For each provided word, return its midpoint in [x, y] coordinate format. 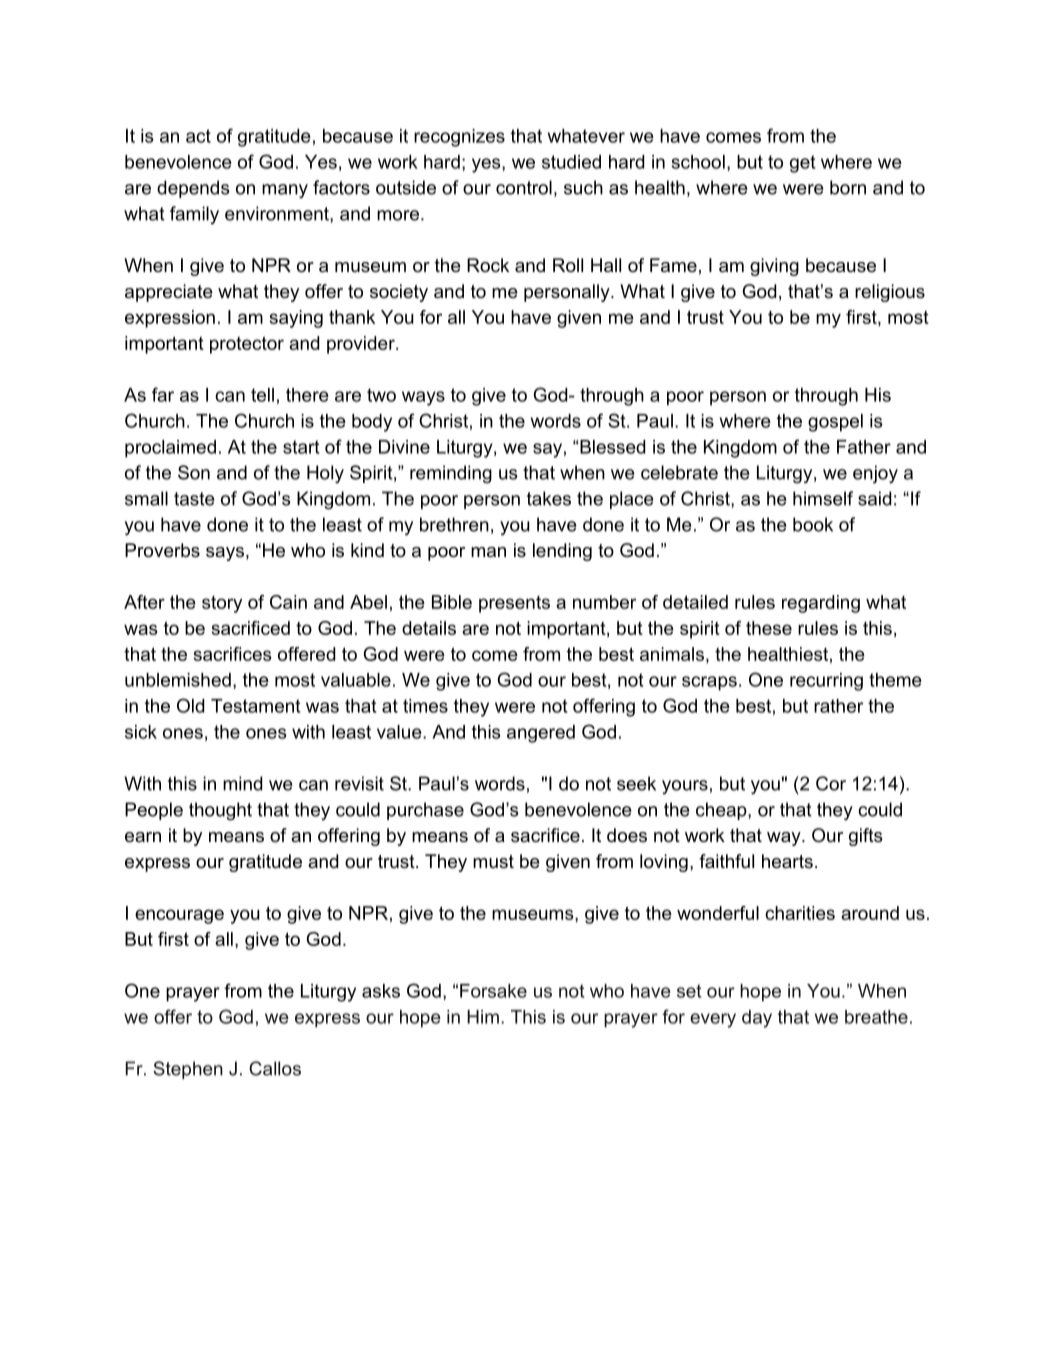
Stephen [188, 1070]
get [803, 164]
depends [193, 189]
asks [381, 991]
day [757, 1019]
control [524, 187]
